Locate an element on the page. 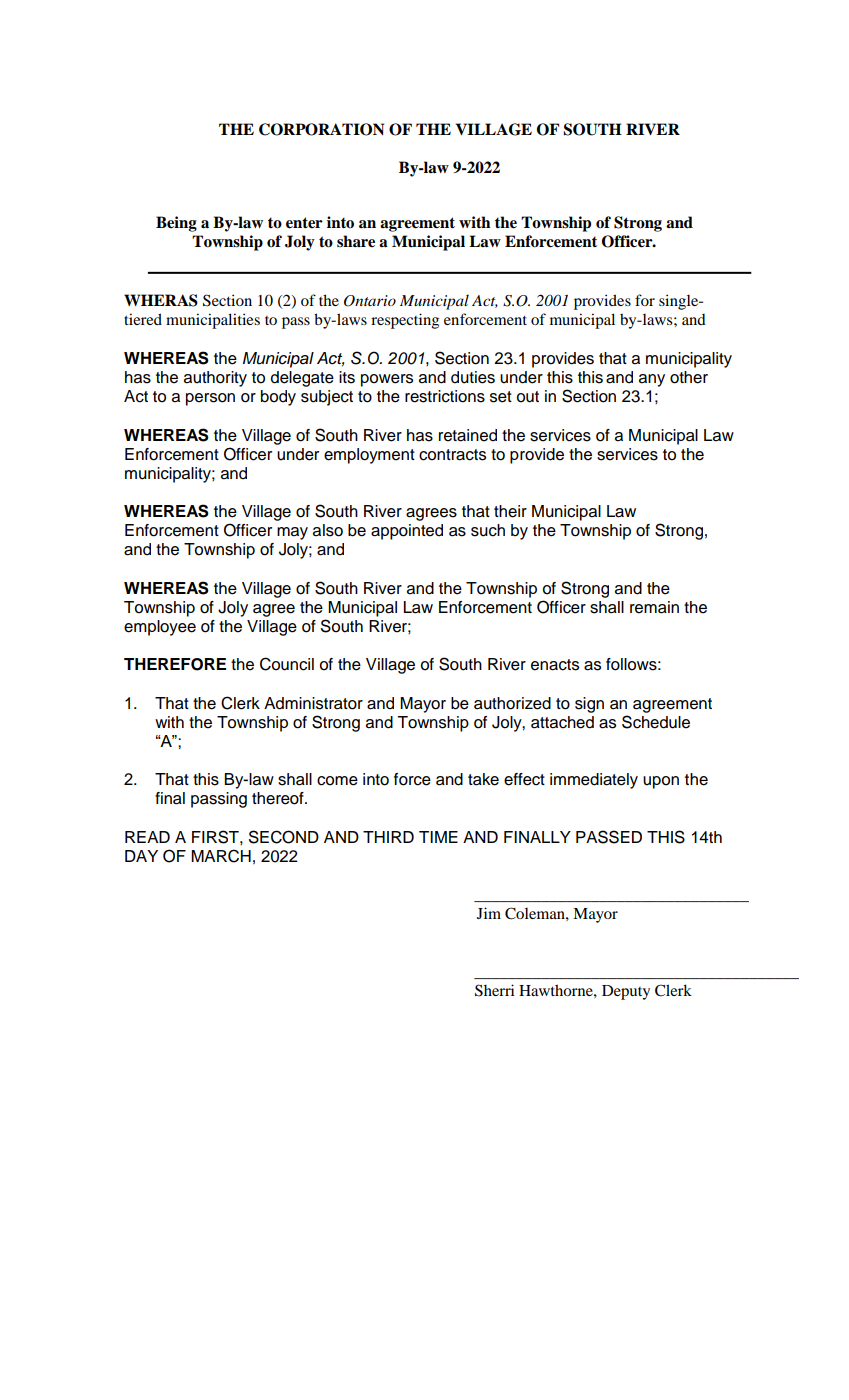 The height and width of the page is (1400, 849). other is located at coordinates (689, 377).
